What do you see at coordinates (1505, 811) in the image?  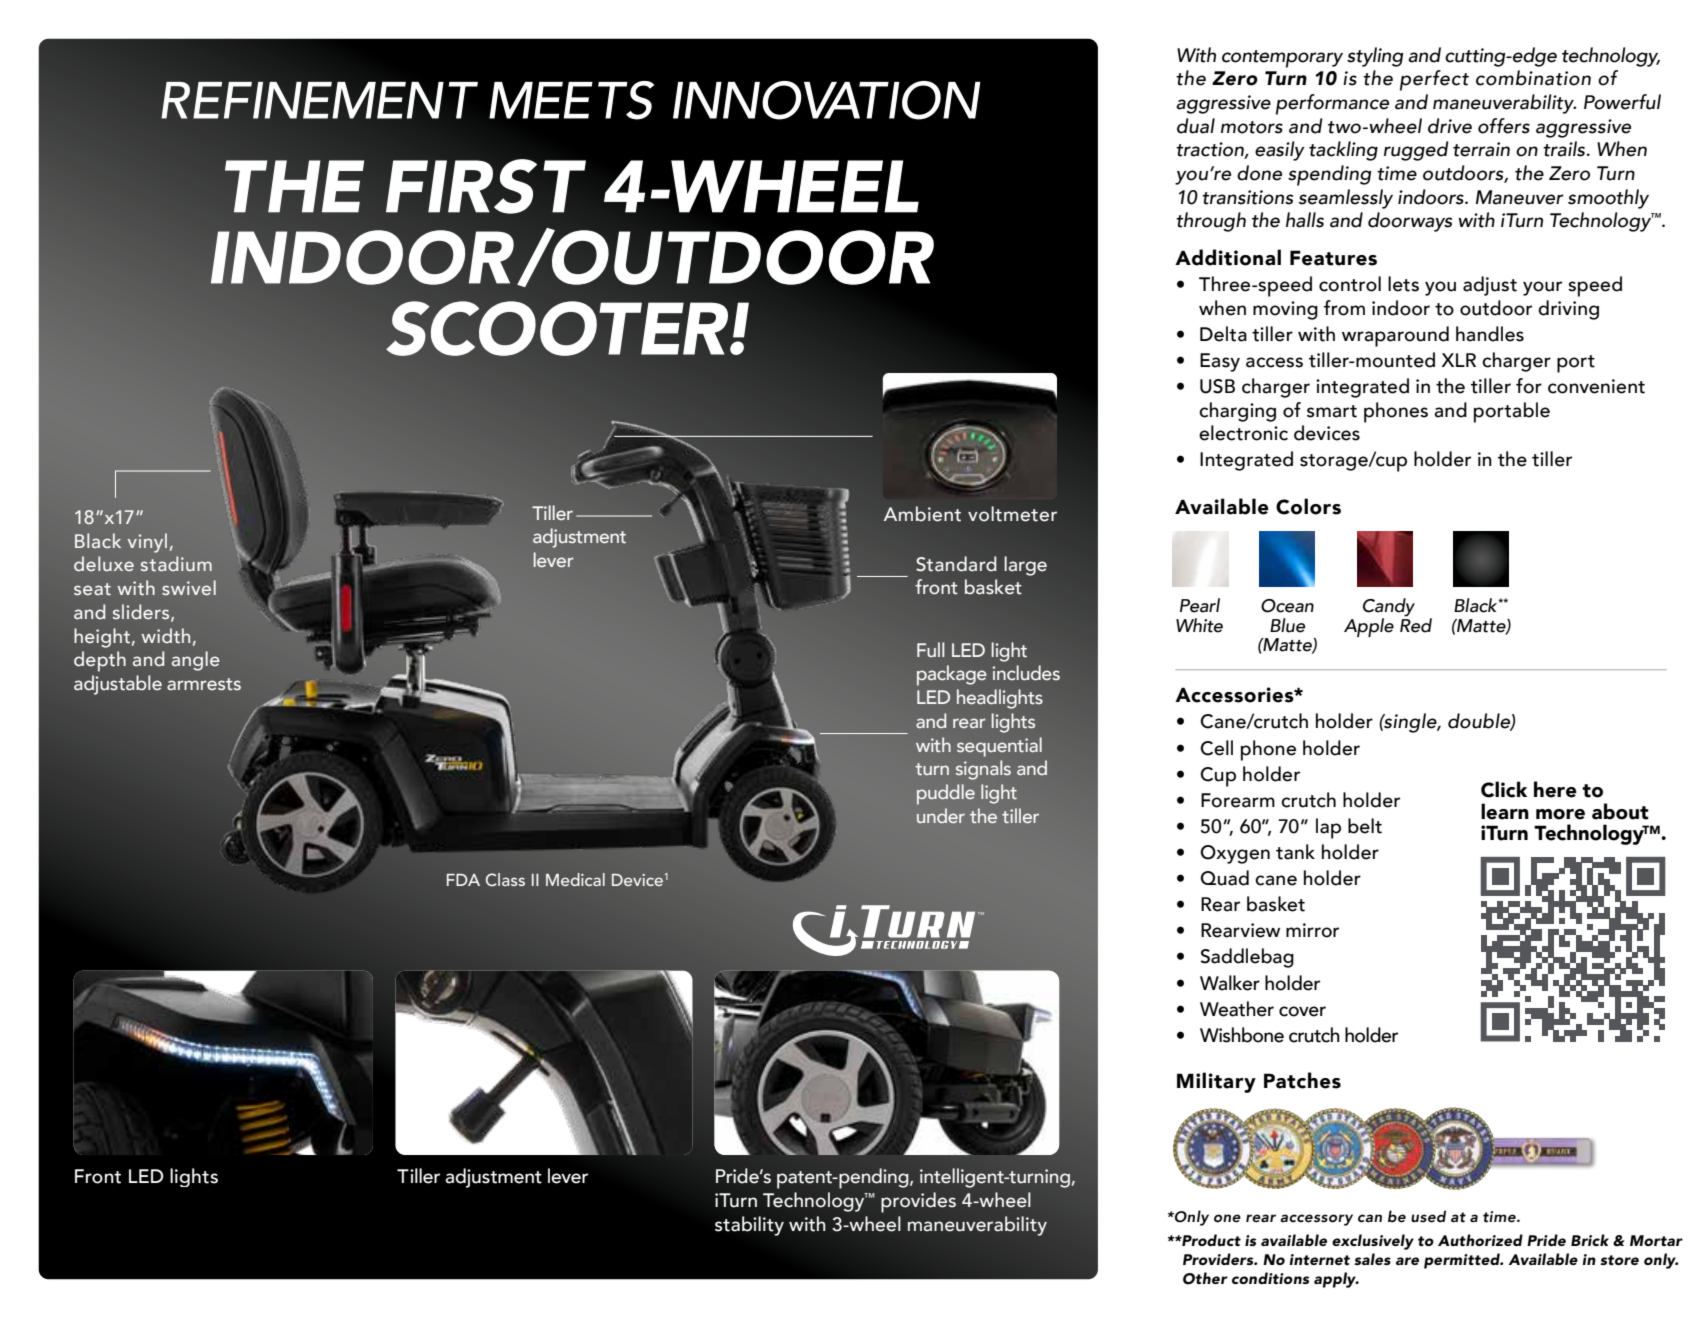 I see `learn` at bounding box center [1505, 811].
